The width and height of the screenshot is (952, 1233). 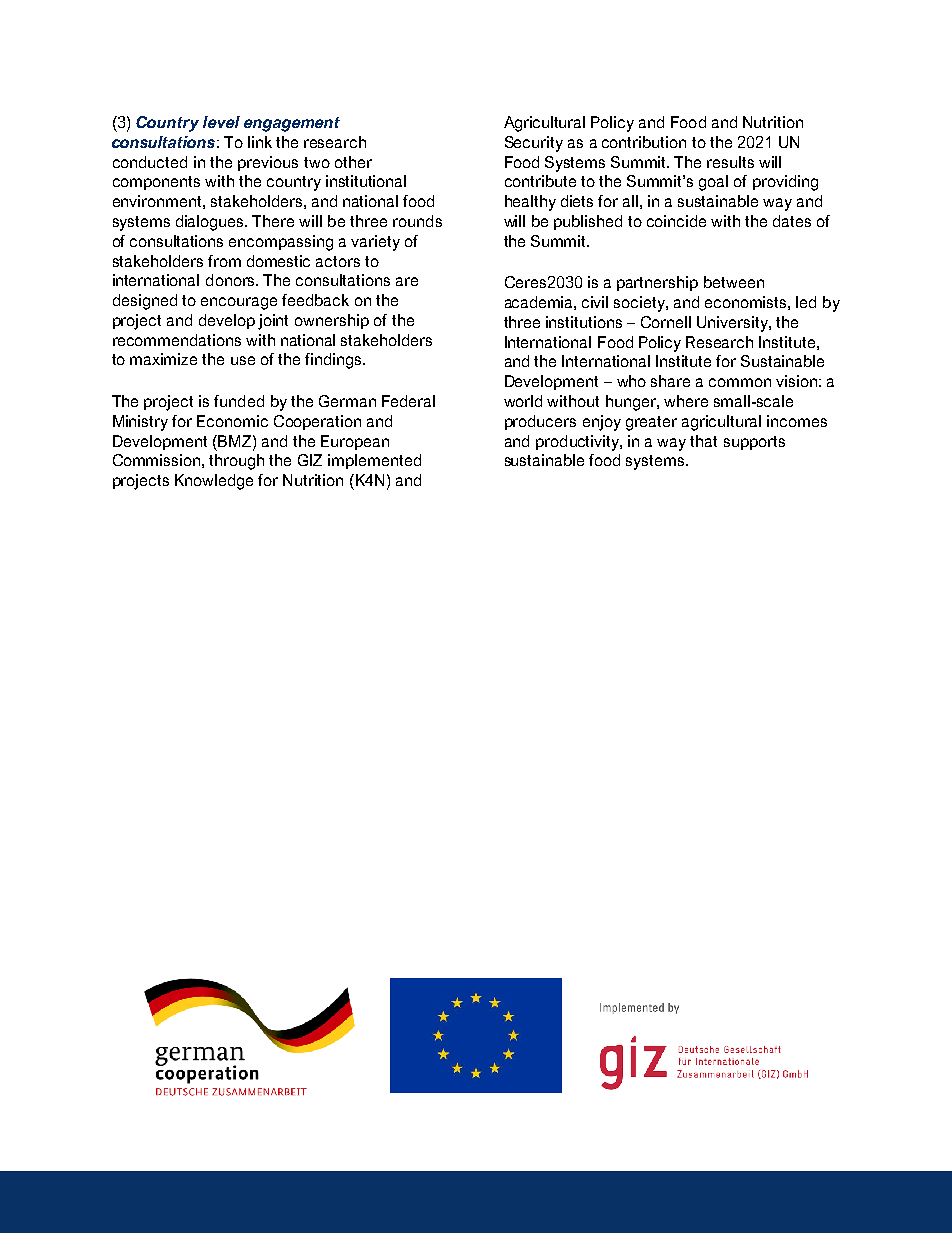 What do you see at coordinates (676, 221) in the screenshot?
I see `coincide` at bounding box center [676, 221].
